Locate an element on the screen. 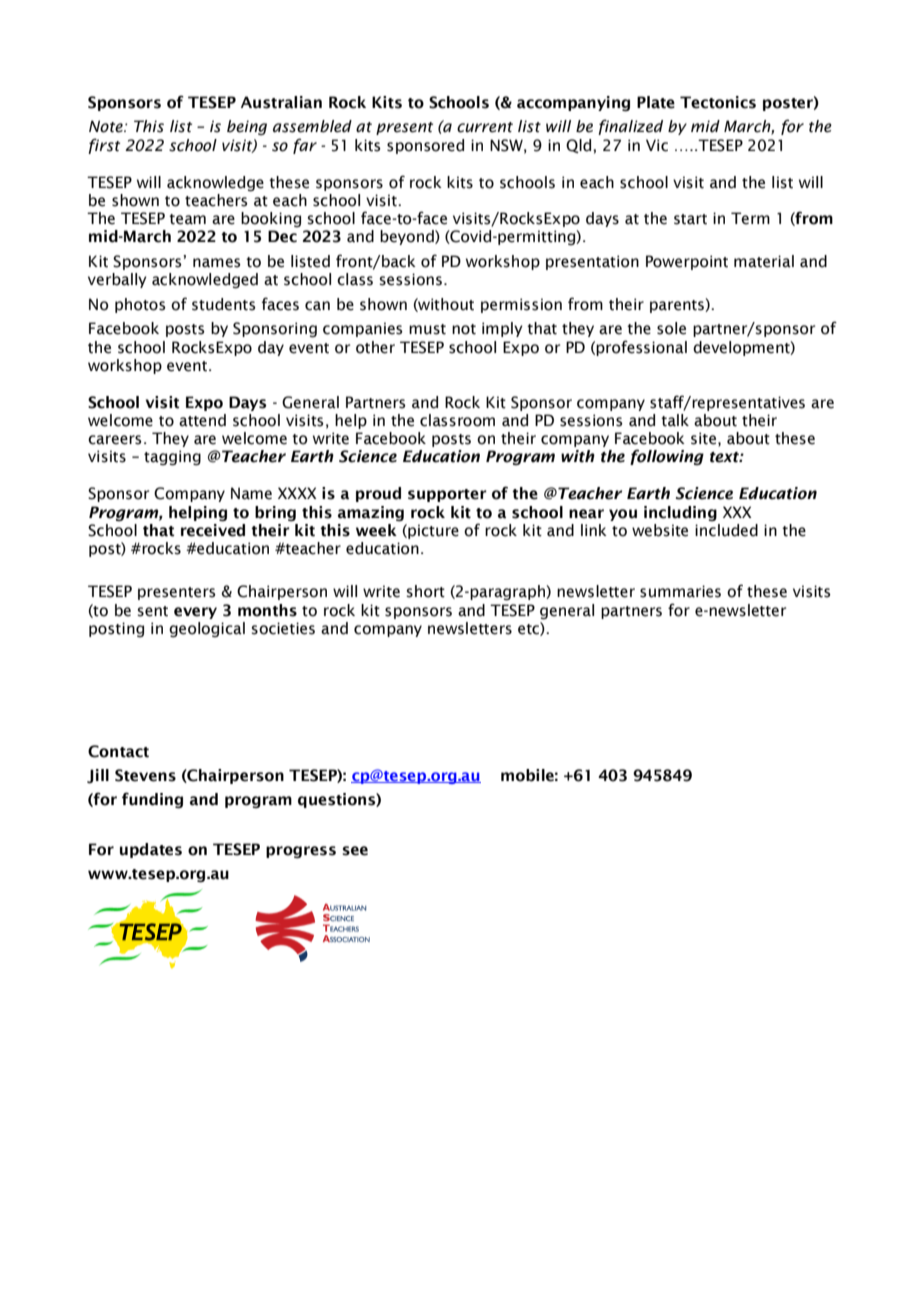  see is located at coordinates (355, 851).
